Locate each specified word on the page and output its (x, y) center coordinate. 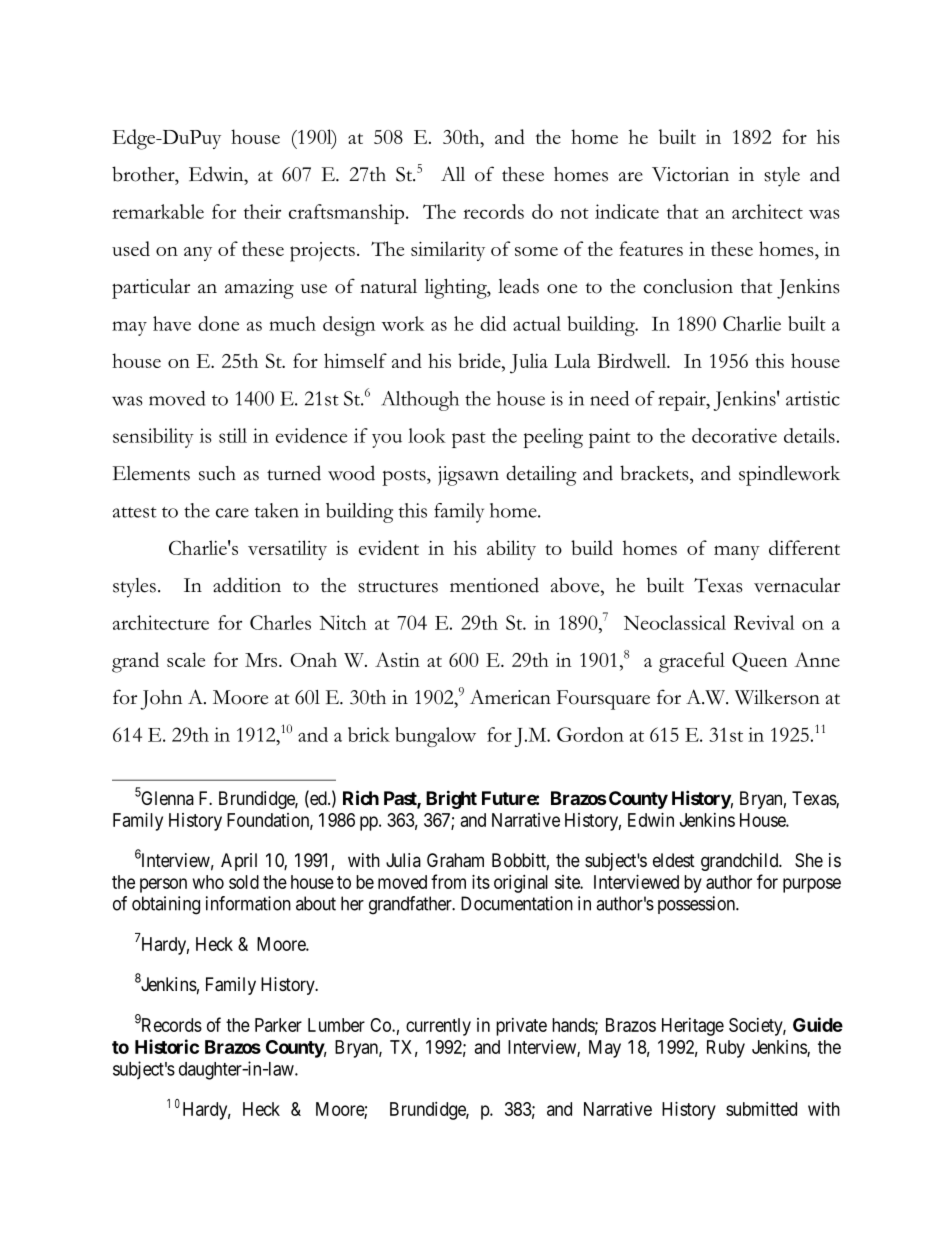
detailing (541, 475)
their (262, 211)
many (737, 552)
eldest (674, 860)
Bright (451, 799)
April (239, 862)
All (453, 173)
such (217, 473)
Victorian (690, 174)
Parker (278, 1025)
